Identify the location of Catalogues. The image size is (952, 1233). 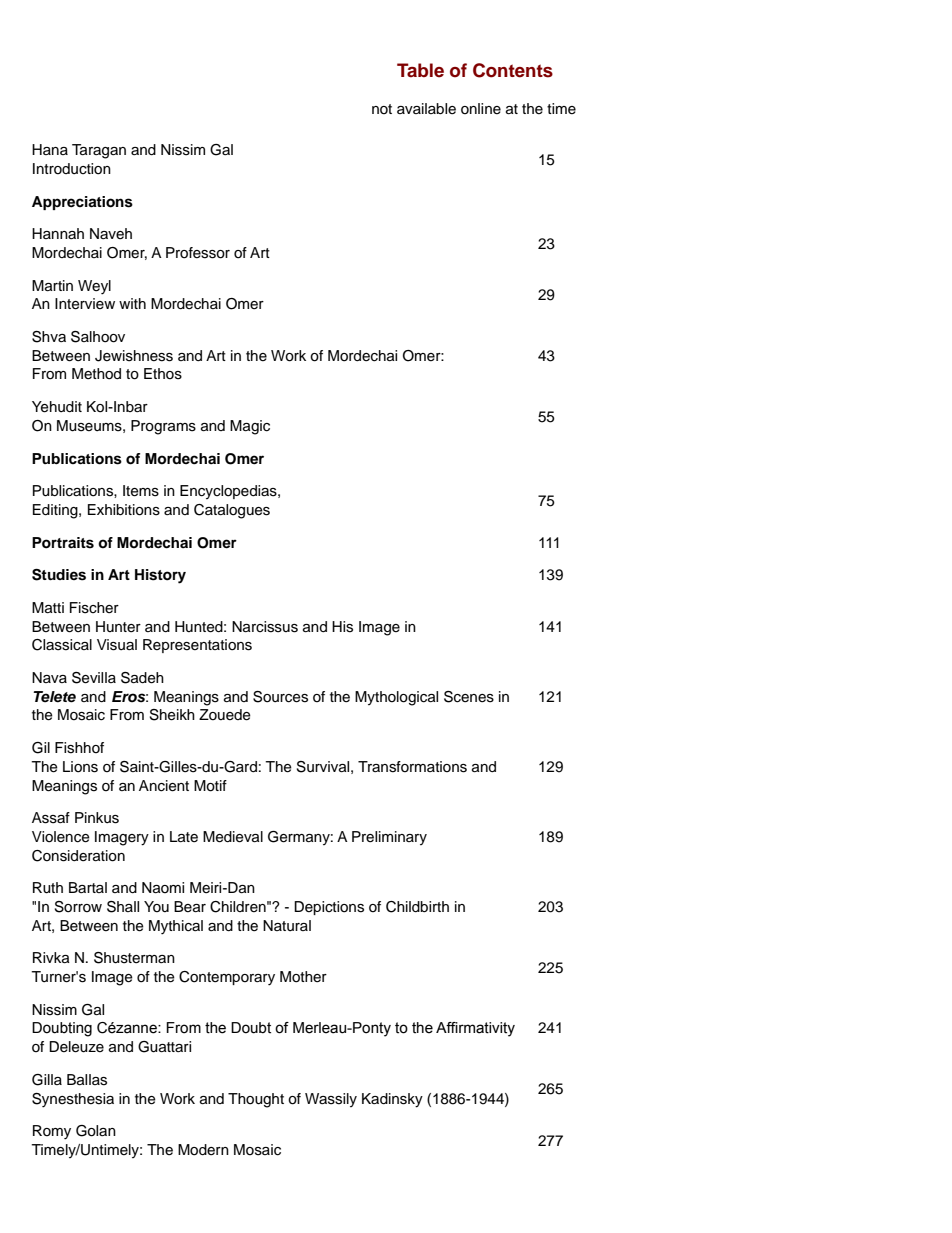
(232, 511).
